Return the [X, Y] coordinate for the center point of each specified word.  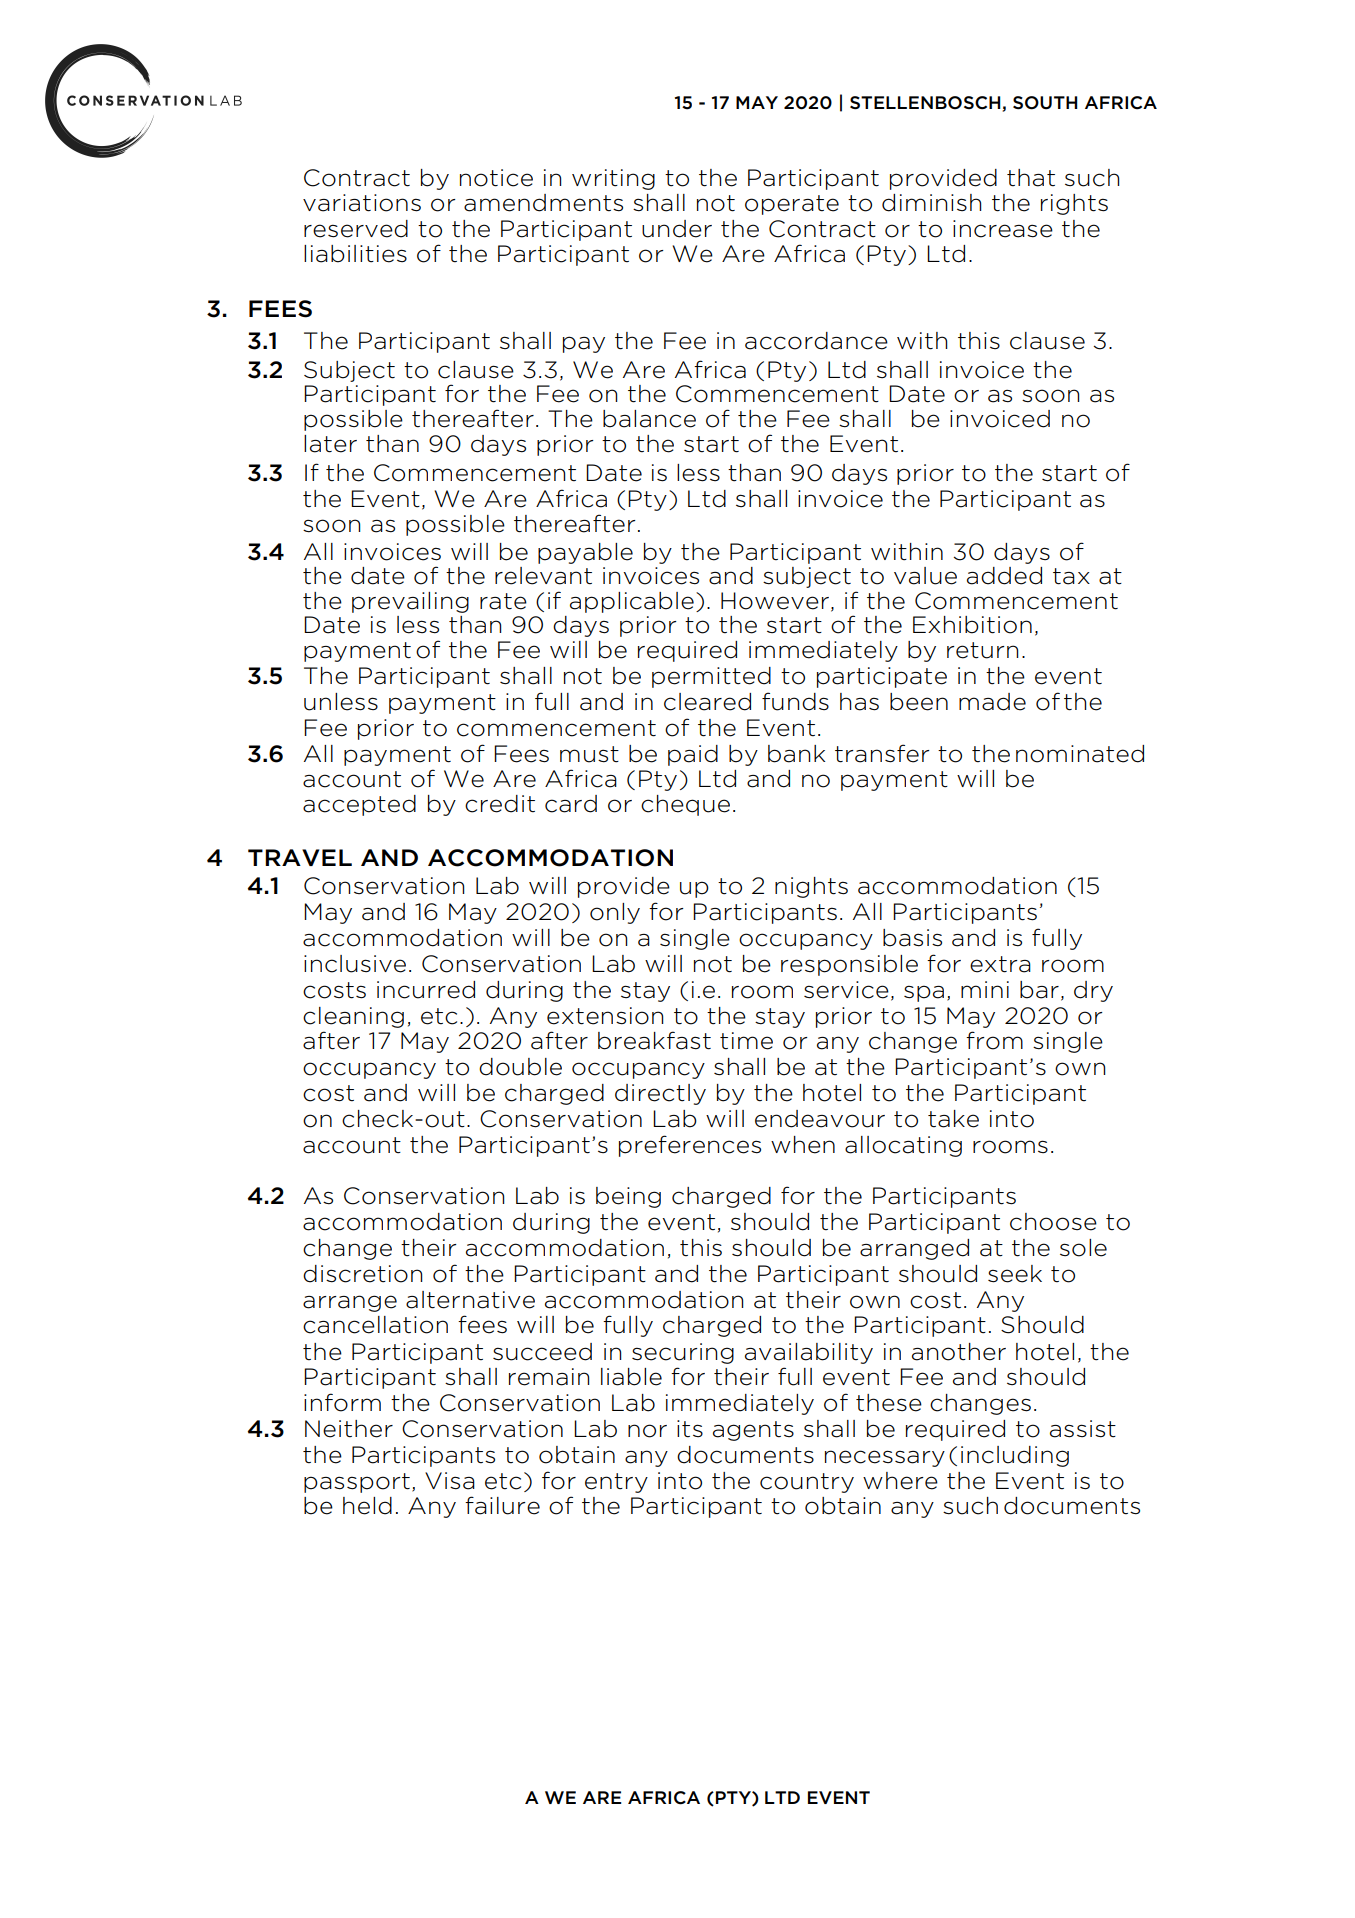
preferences [690, 1146]
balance [649, 419]
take [953, 1119]
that [1031, 178]
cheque [685, 805]
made [992, 702]
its [690, 1428]
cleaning [353, 1017]
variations [362, 203]
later [330, 444]
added [1004, 576]
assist [1083, 1429]
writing [613, 179]
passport [357, 1483]
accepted [359, 805]
